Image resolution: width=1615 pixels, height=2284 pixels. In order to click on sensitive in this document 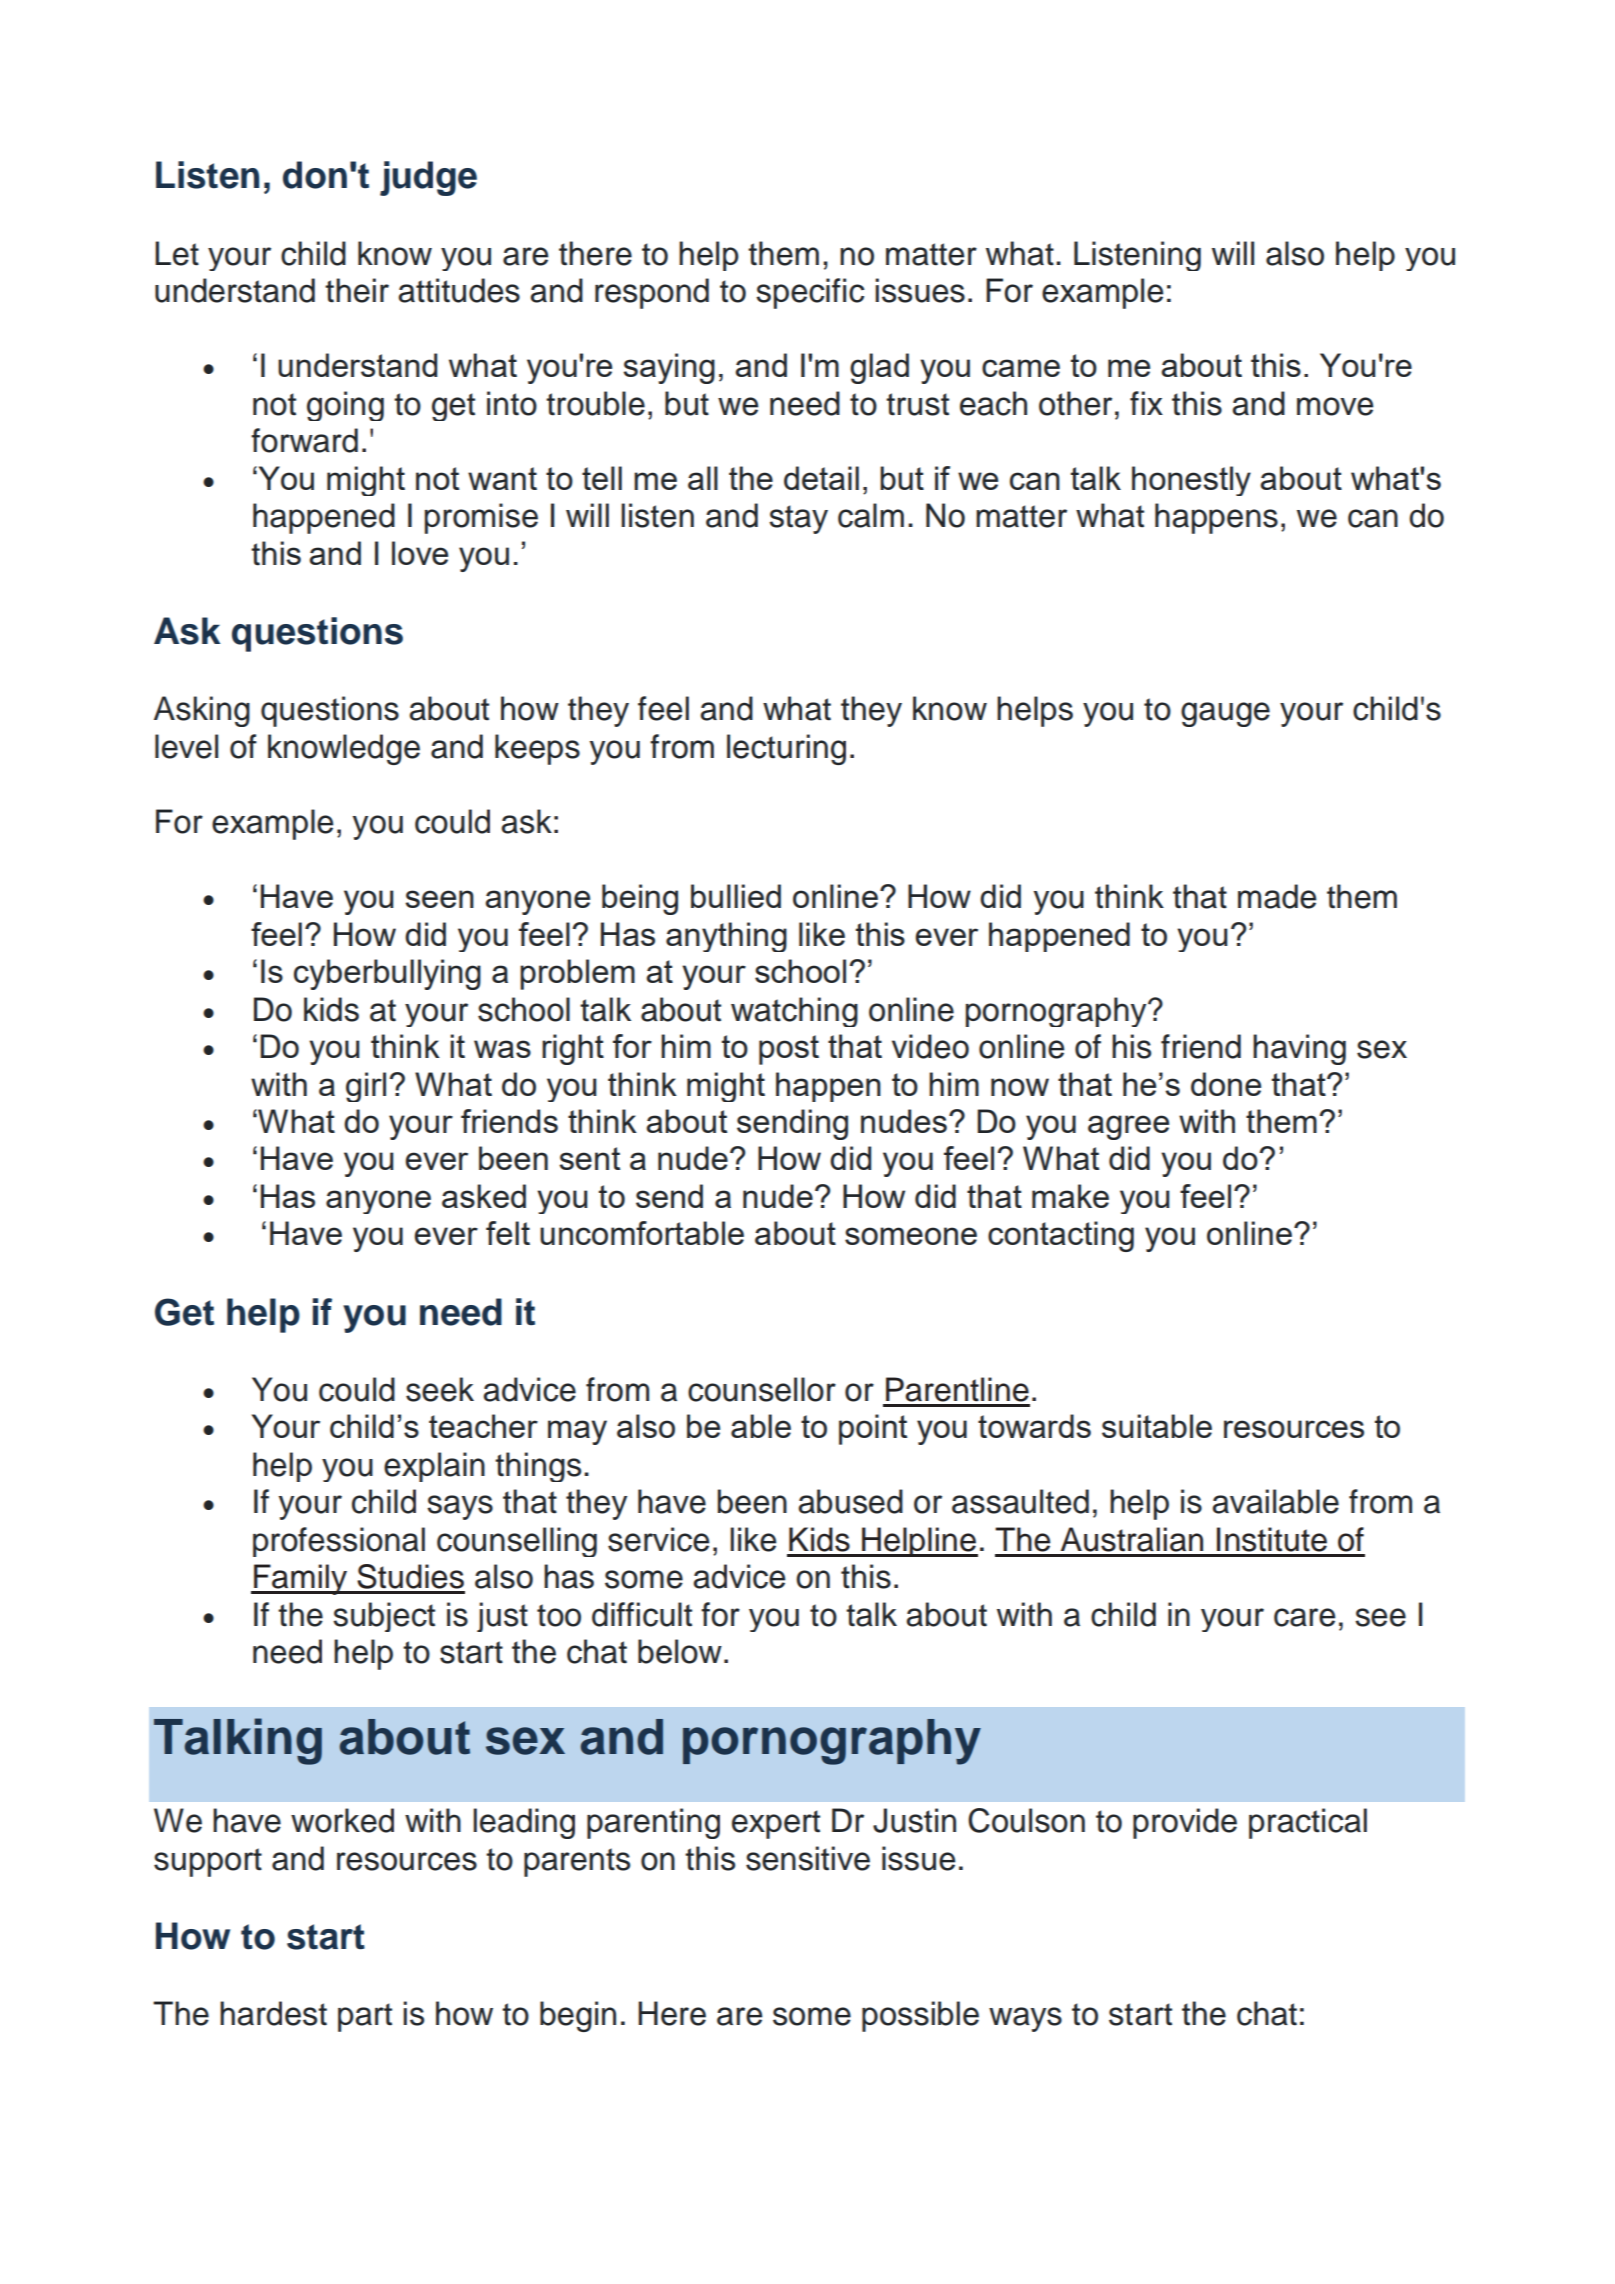, I will do `click(808, 1858)`.
